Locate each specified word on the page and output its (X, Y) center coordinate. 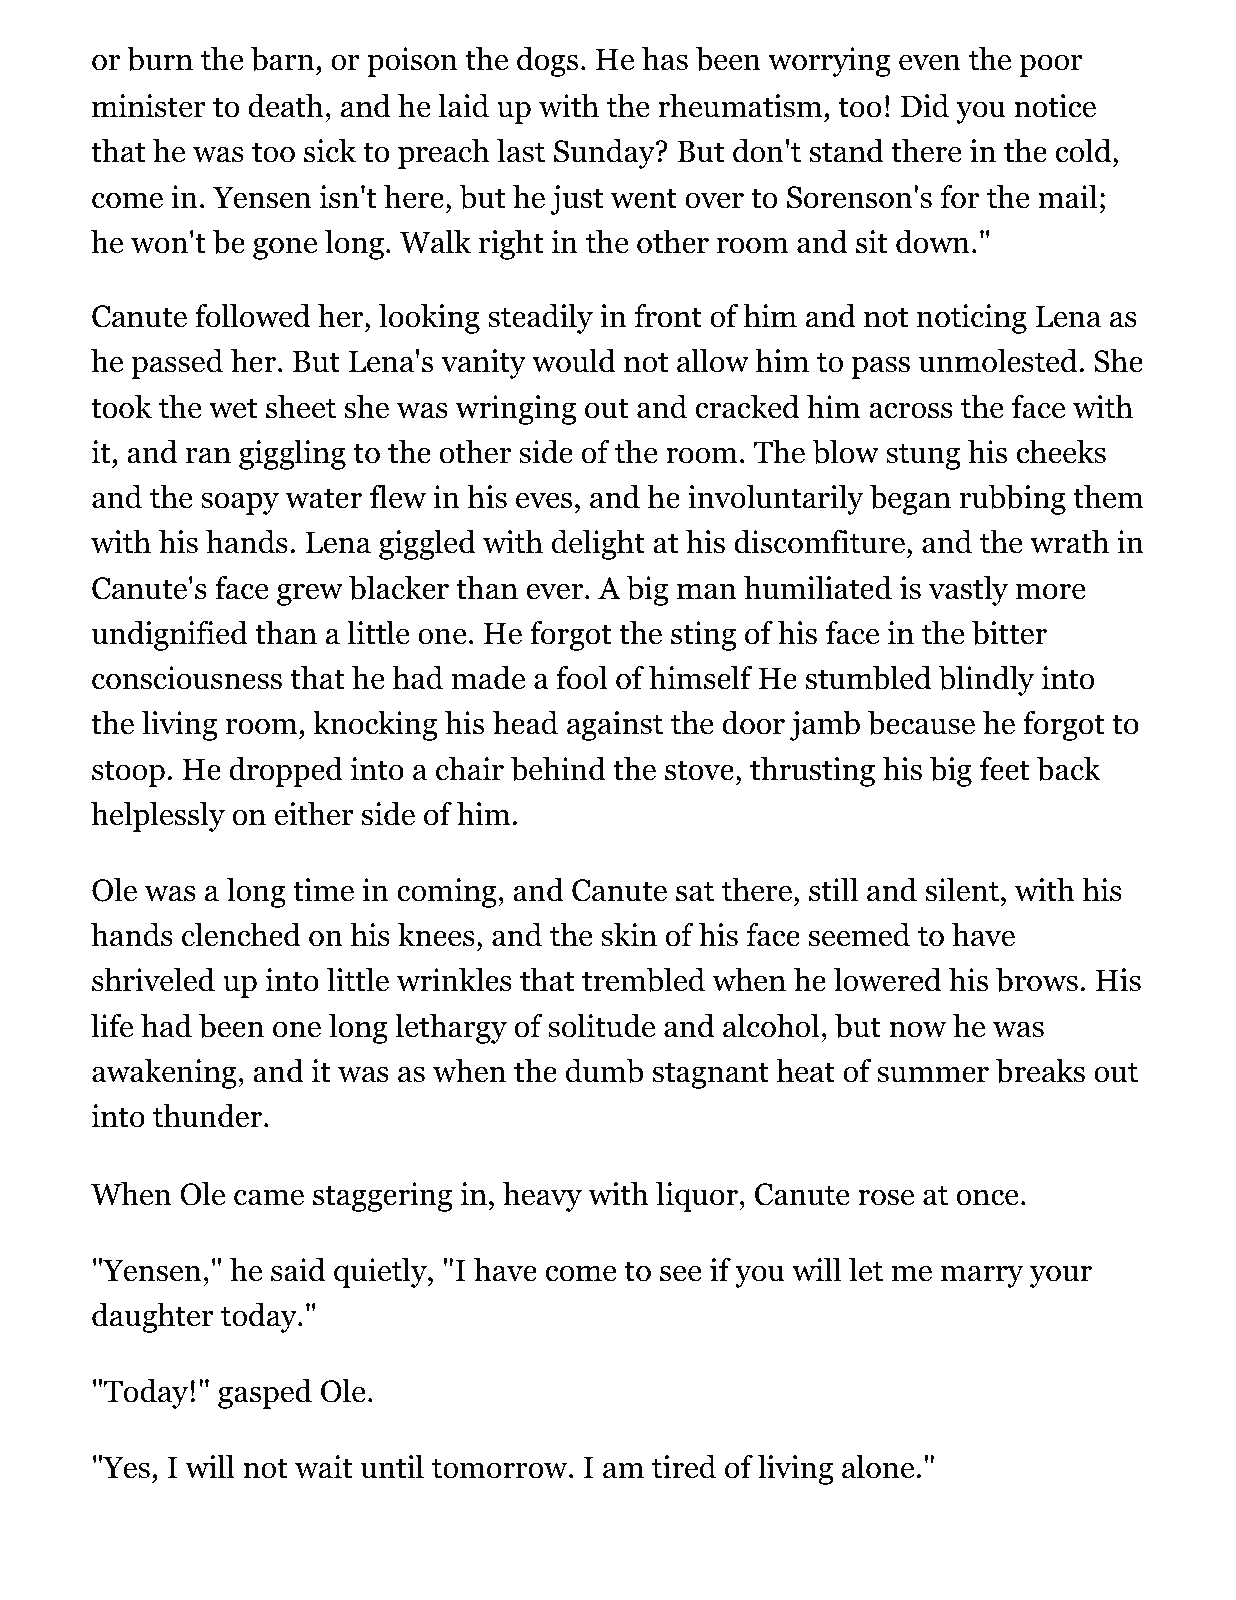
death (285, 106)
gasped (265, 1394)
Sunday (605, 154)
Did (925, 106)
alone (878, 1467)
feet (1005, 769)
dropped (286, 772)
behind (558, 769)
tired (684, 1467)
